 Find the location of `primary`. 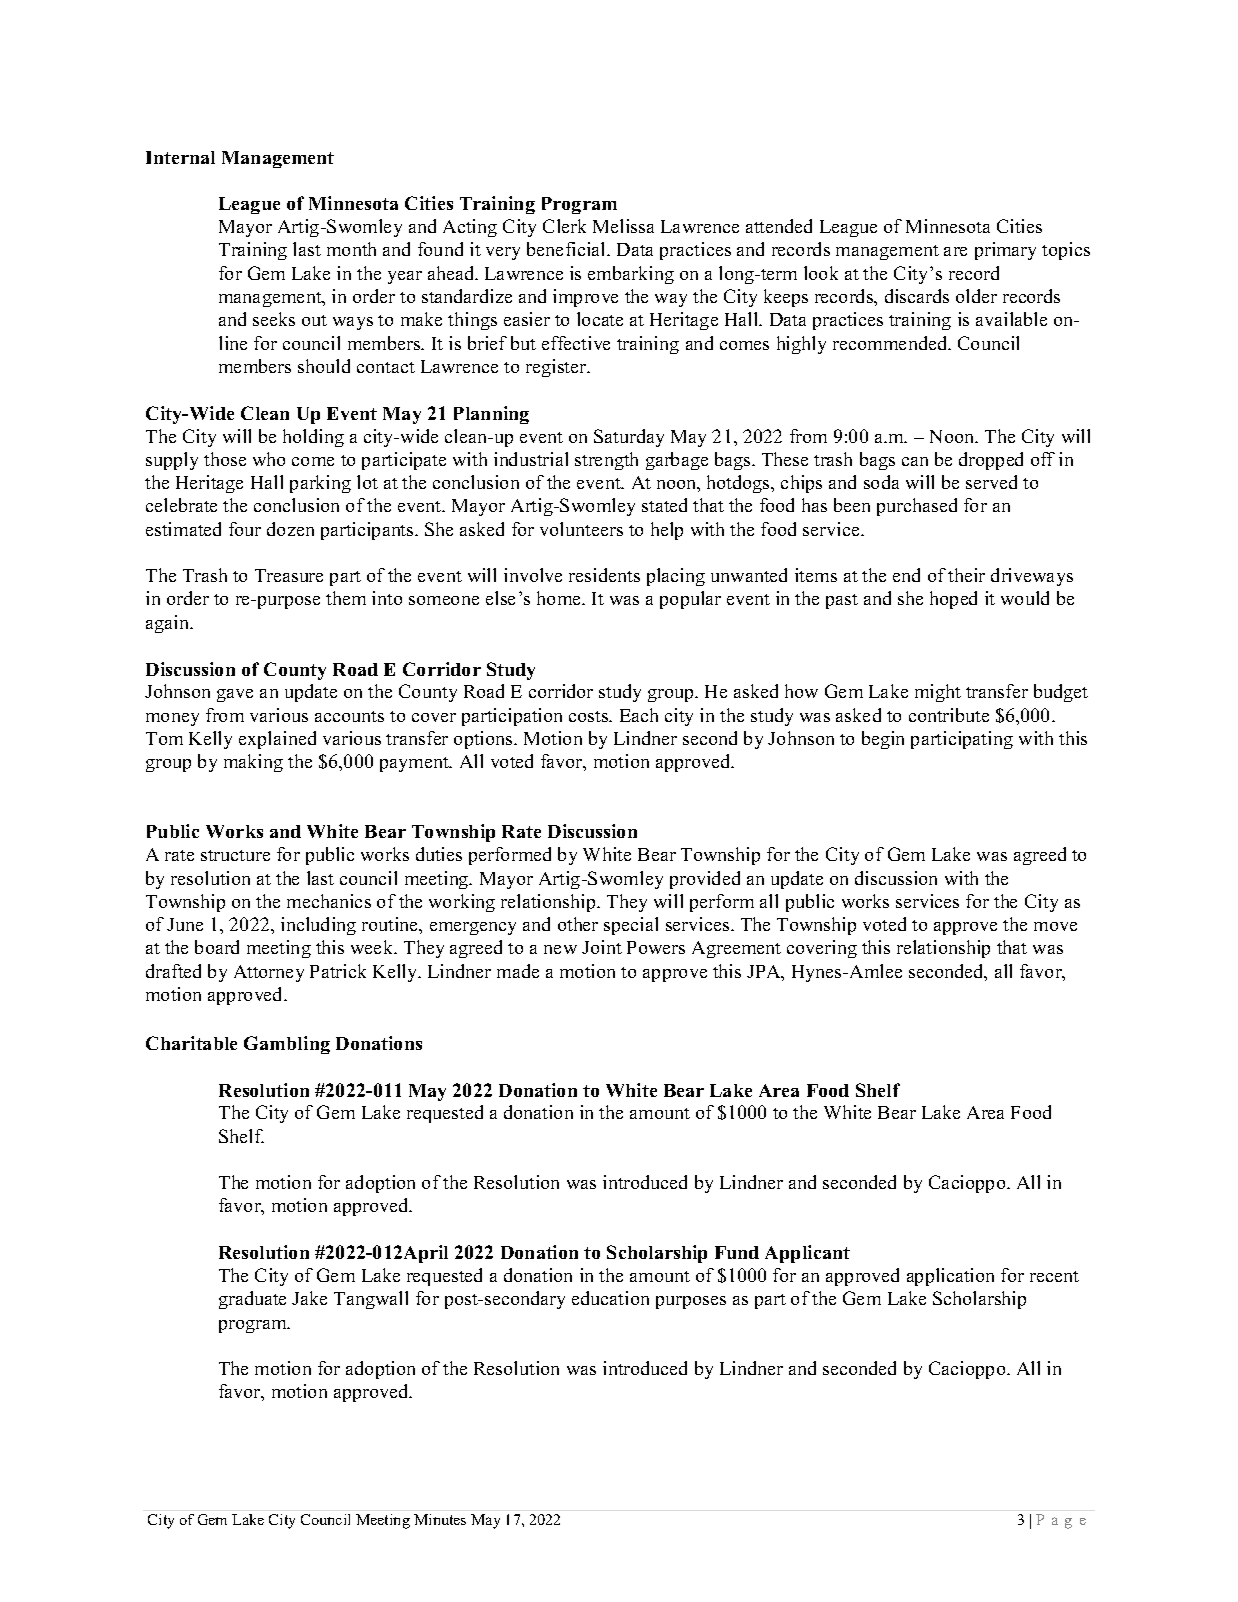

primary is located at coordinates (1005, 251).
